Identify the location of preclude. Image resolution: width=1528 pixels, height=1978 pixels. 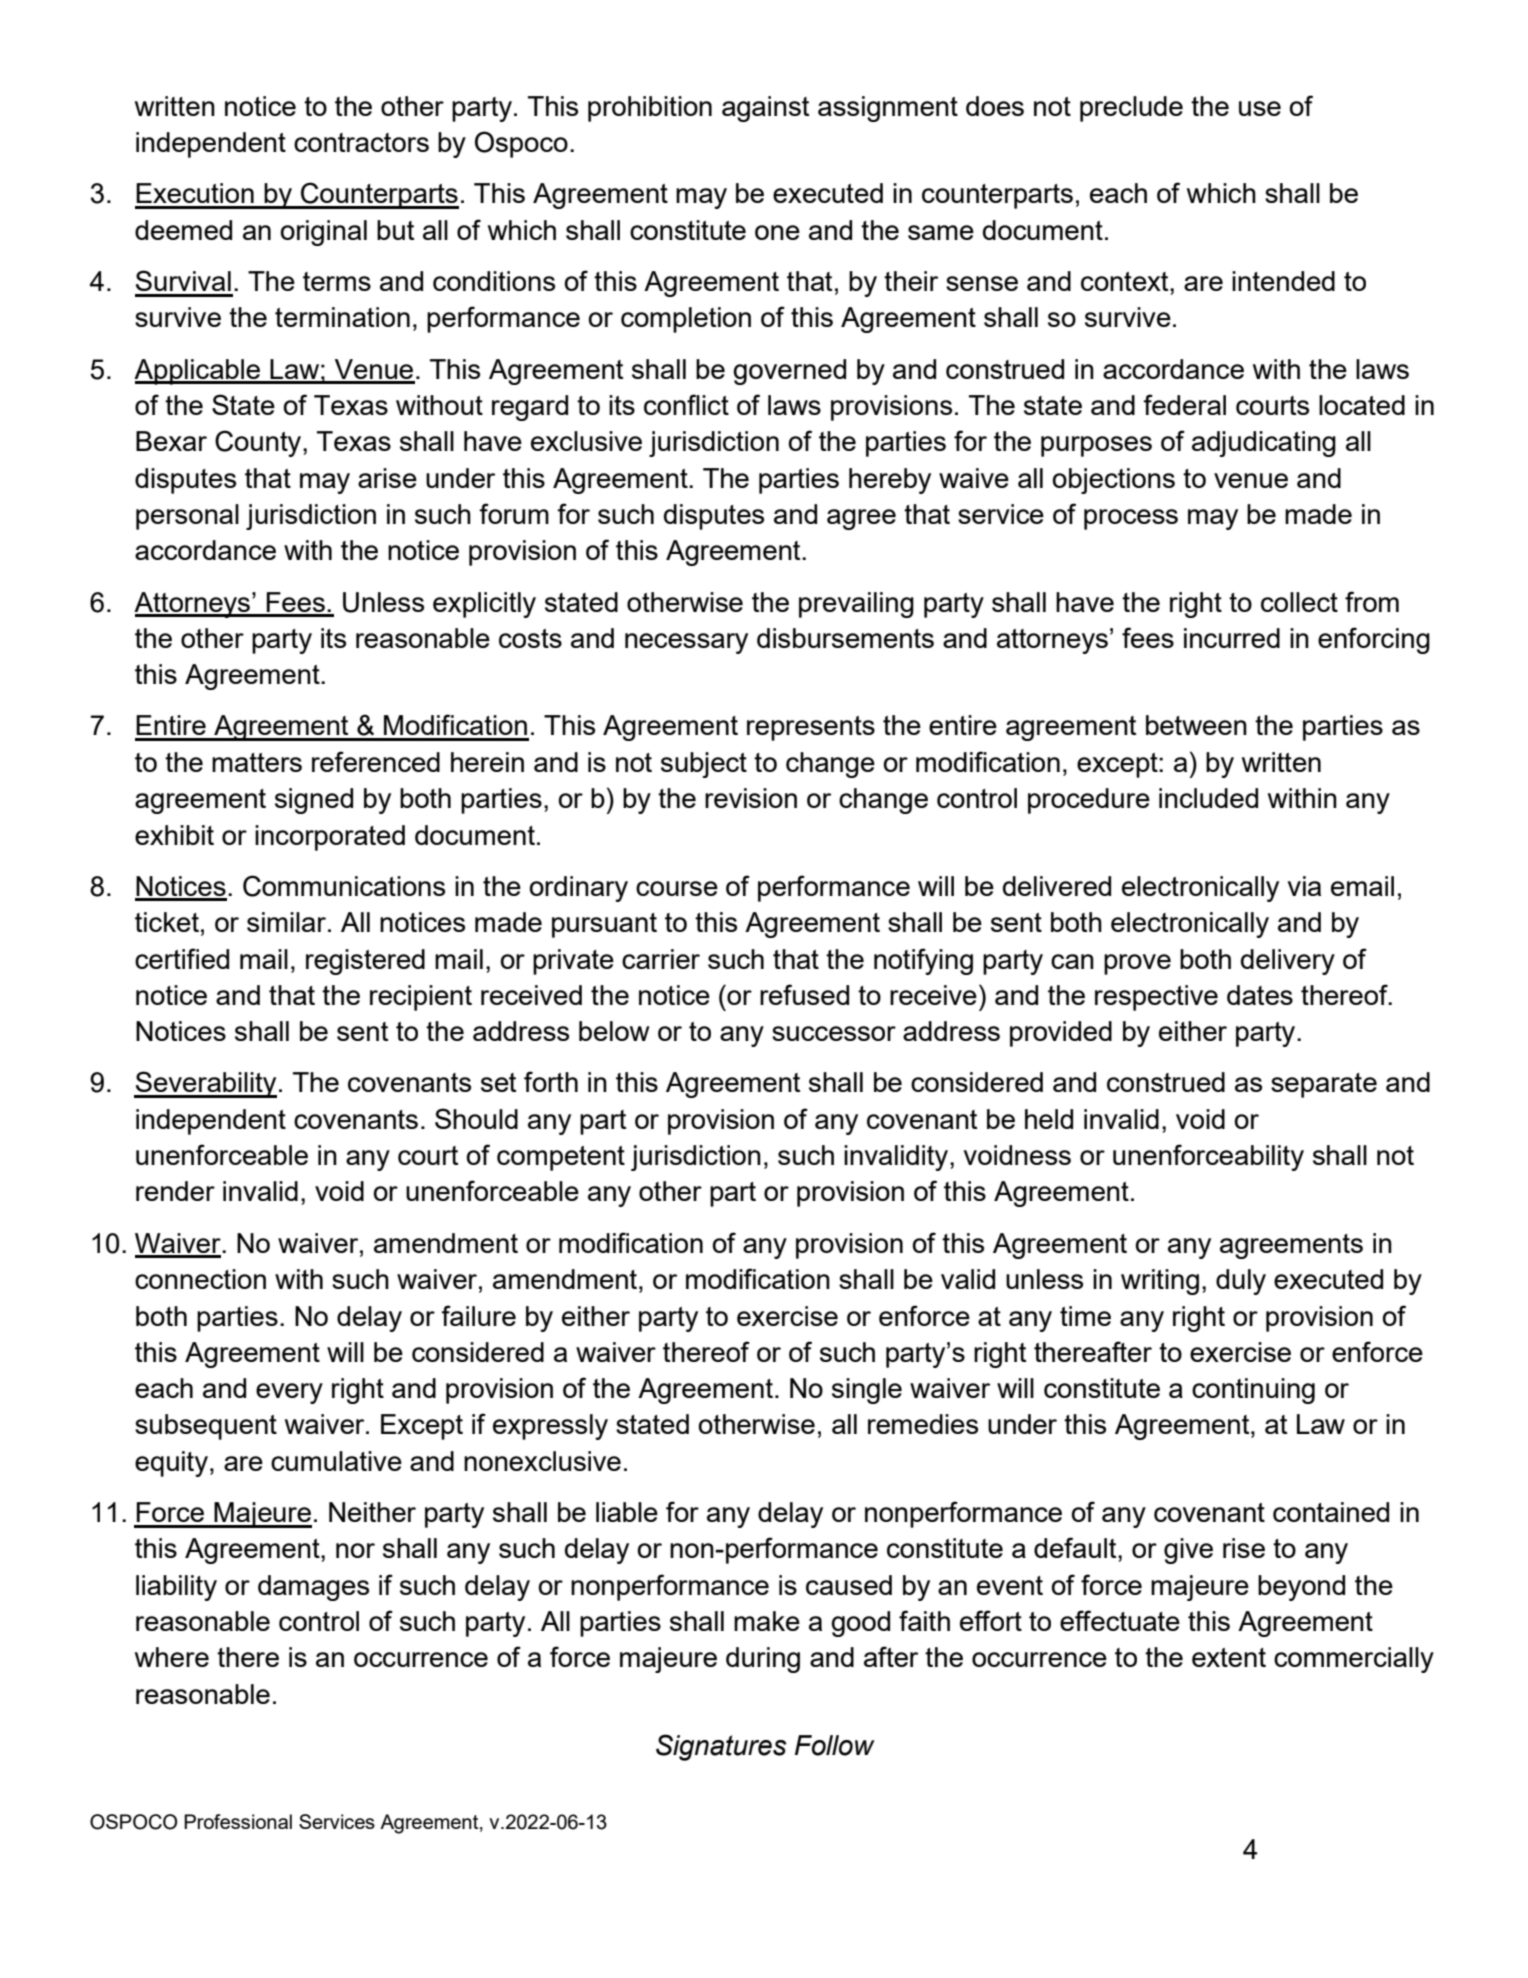
(1131, 109).
